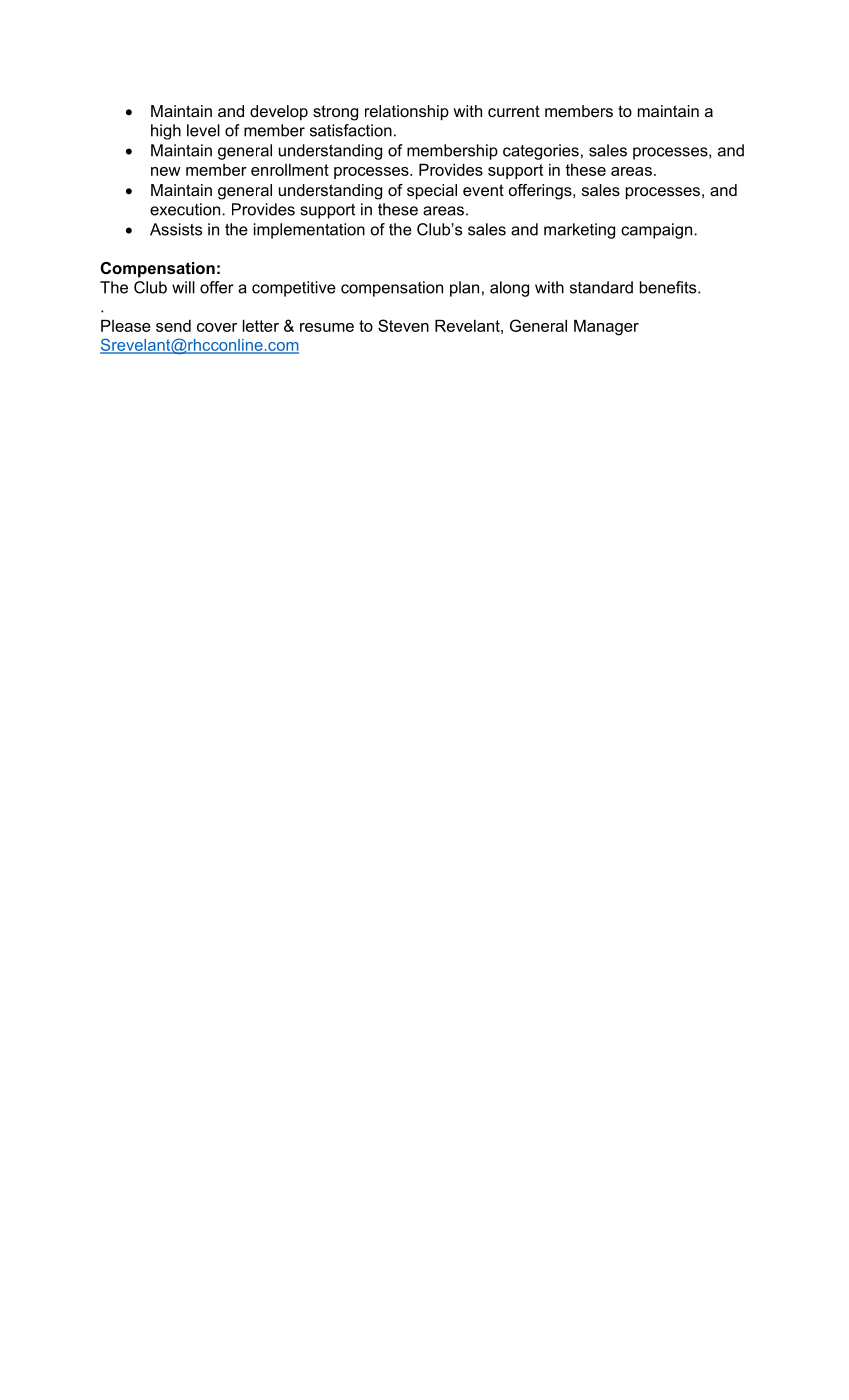  What do you see at coordinates (173, 326) in the page?
I see `send` at bounding box center [173, 326].
